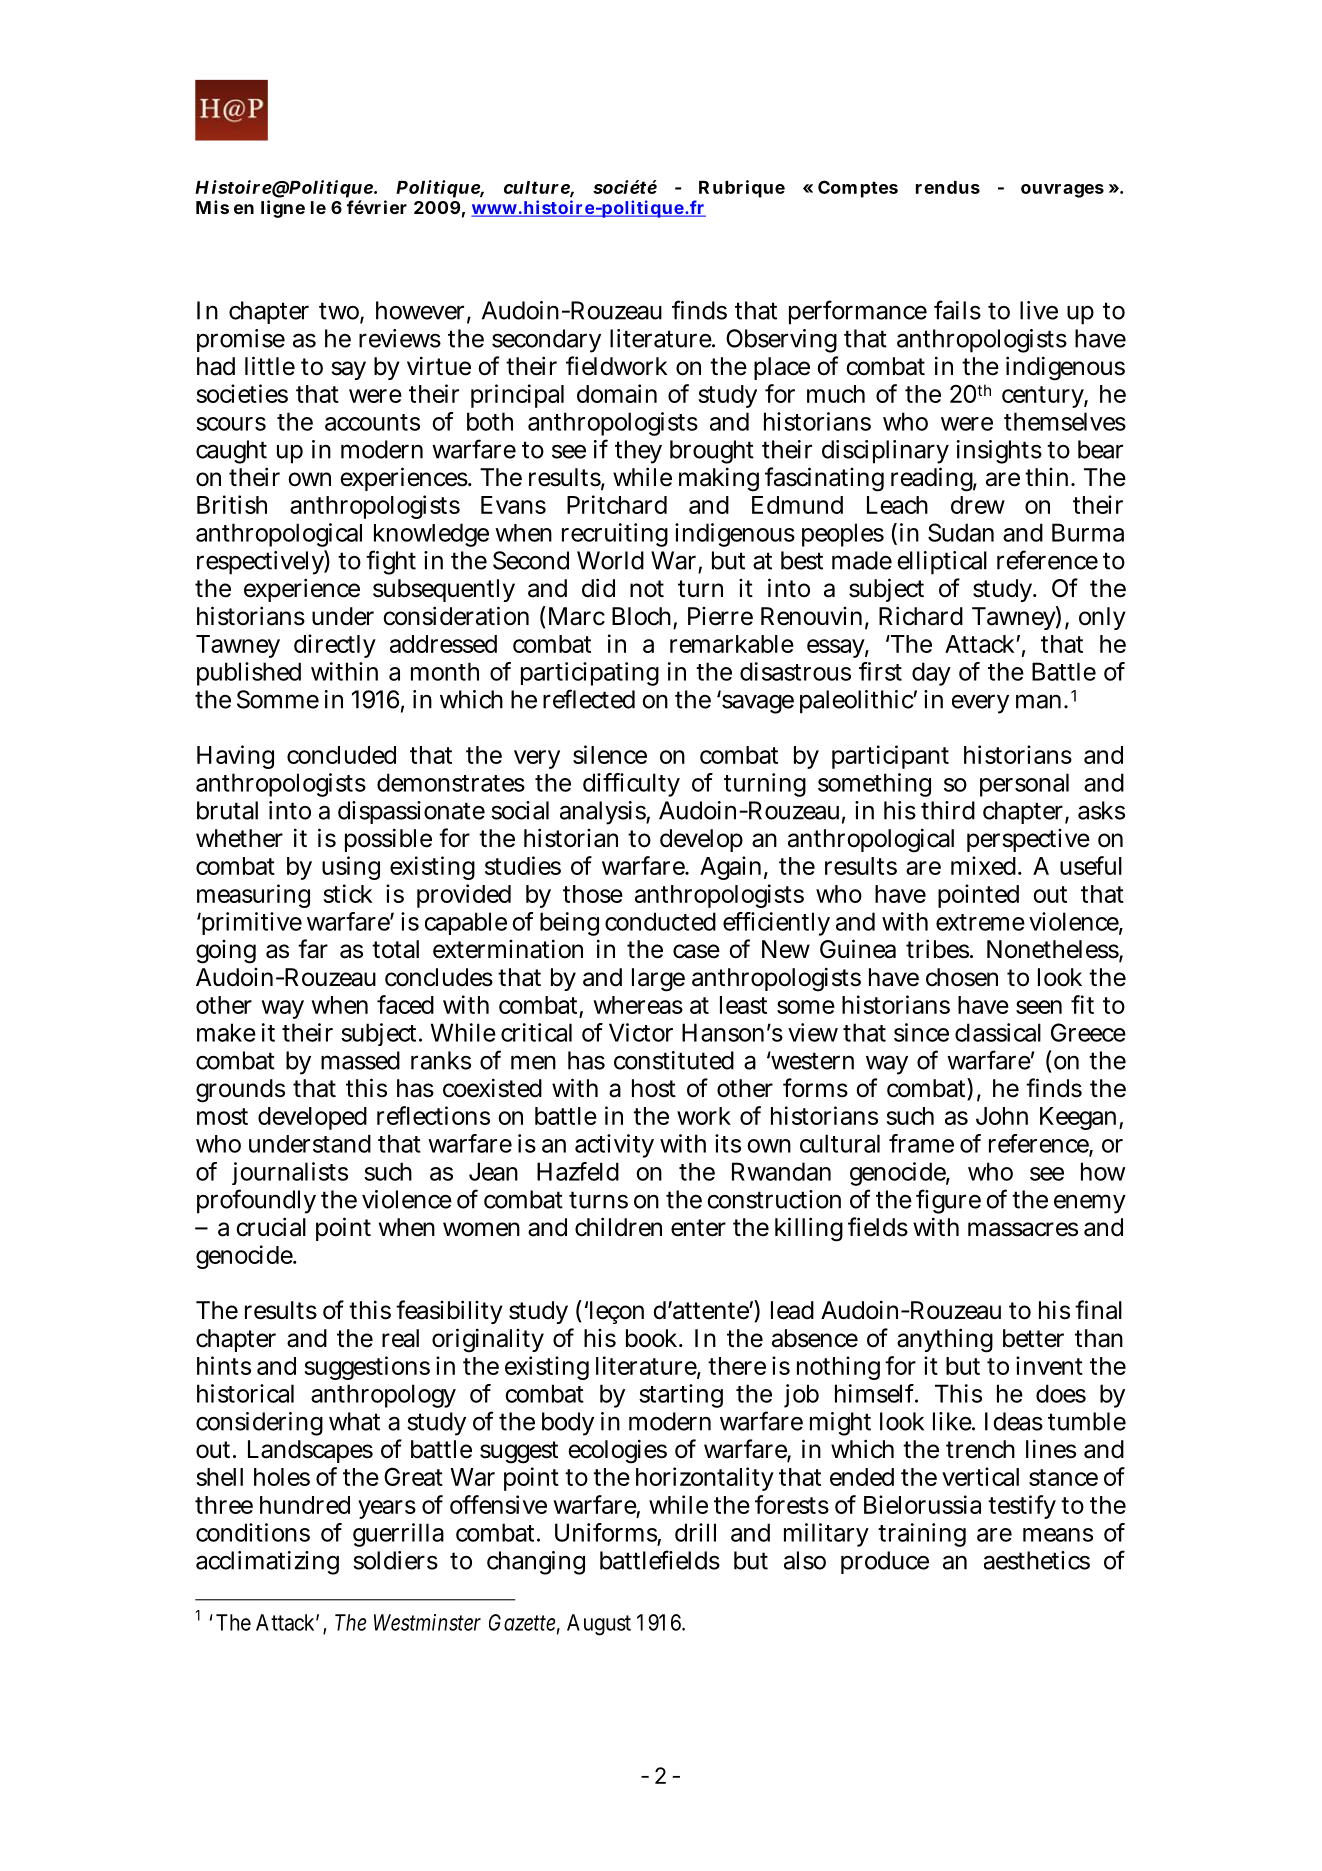  What do you see at coordinates (283, 209) in the image?
I see `ligne` at bounding box center [283, 209].
